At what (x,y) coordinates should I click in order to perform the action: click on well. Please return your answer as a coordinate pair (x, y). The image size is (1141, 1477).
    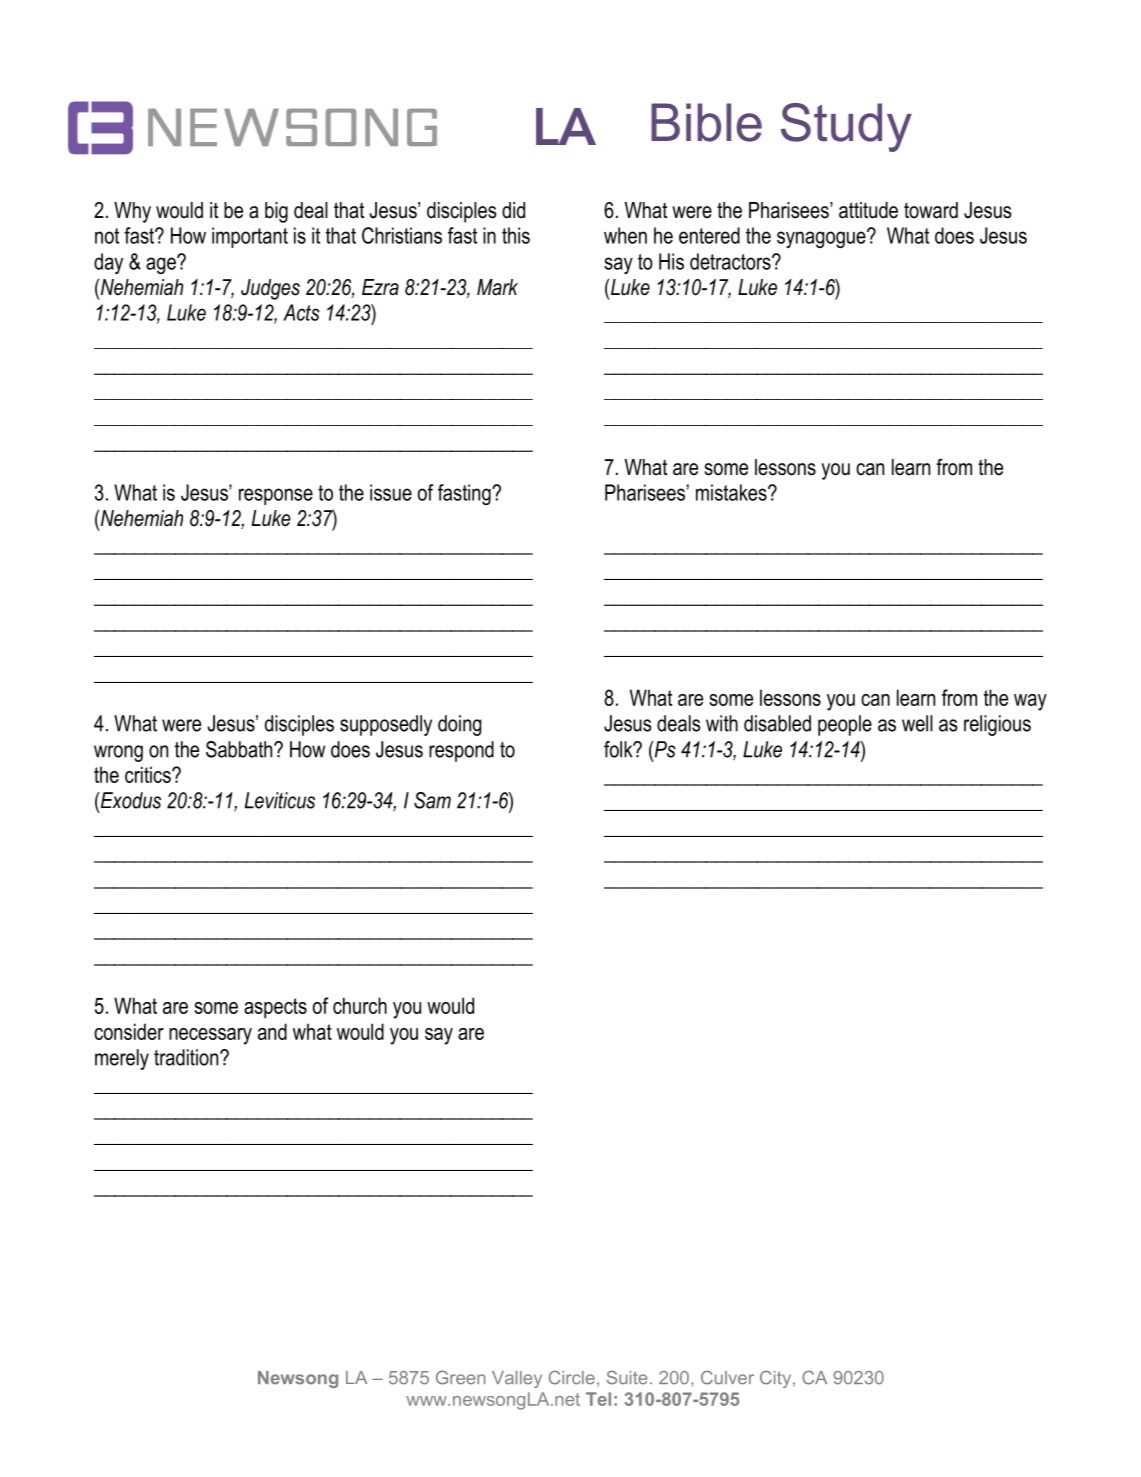
    Looking at the image, I should click on (917, 723).
